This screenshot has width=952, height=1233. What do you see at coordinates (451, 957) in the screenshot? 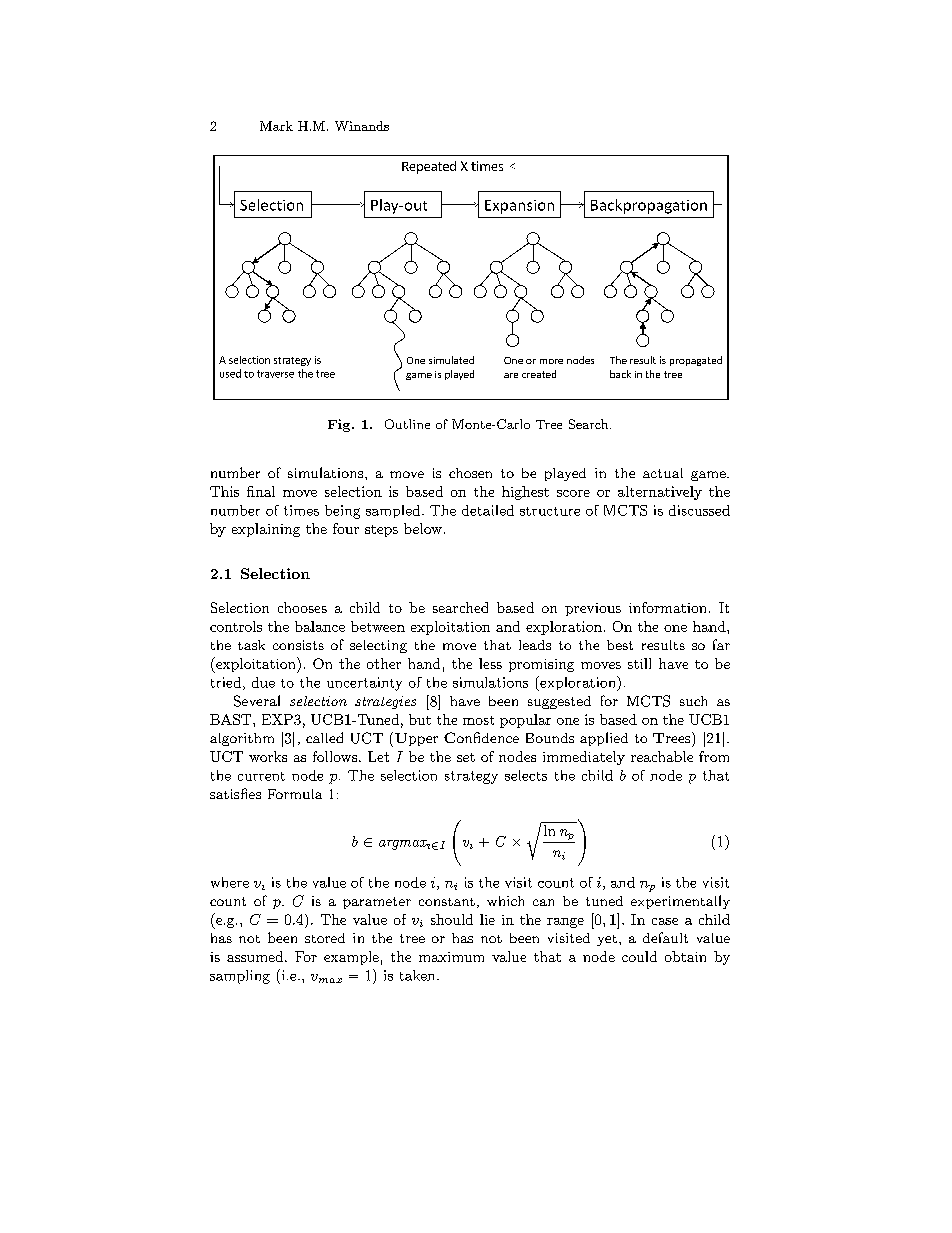
I see `maximum` at bounding box center [451, 957].
